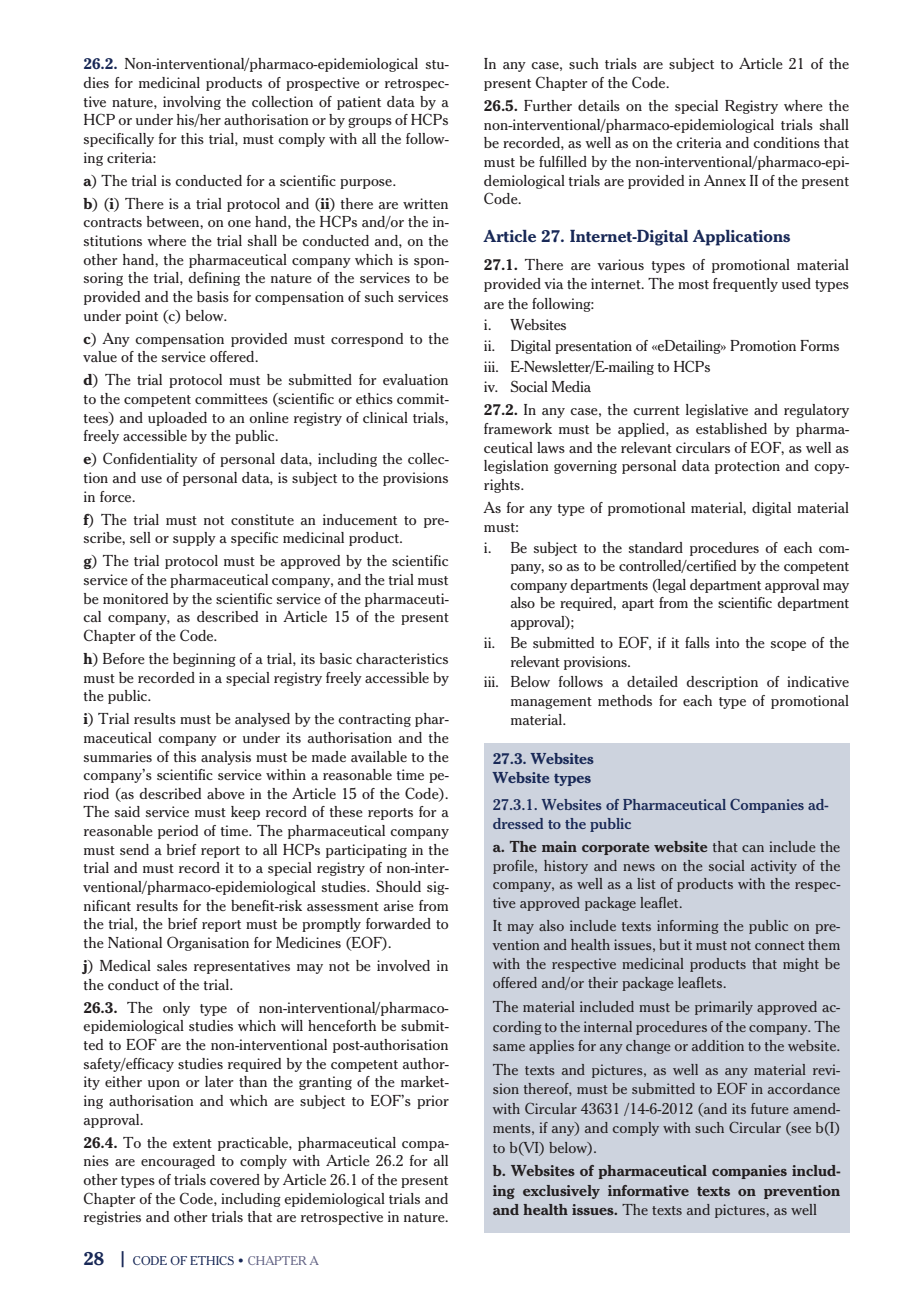 The width and height of the image is (924, 1308). I want to click on into, so click(727, 642).
